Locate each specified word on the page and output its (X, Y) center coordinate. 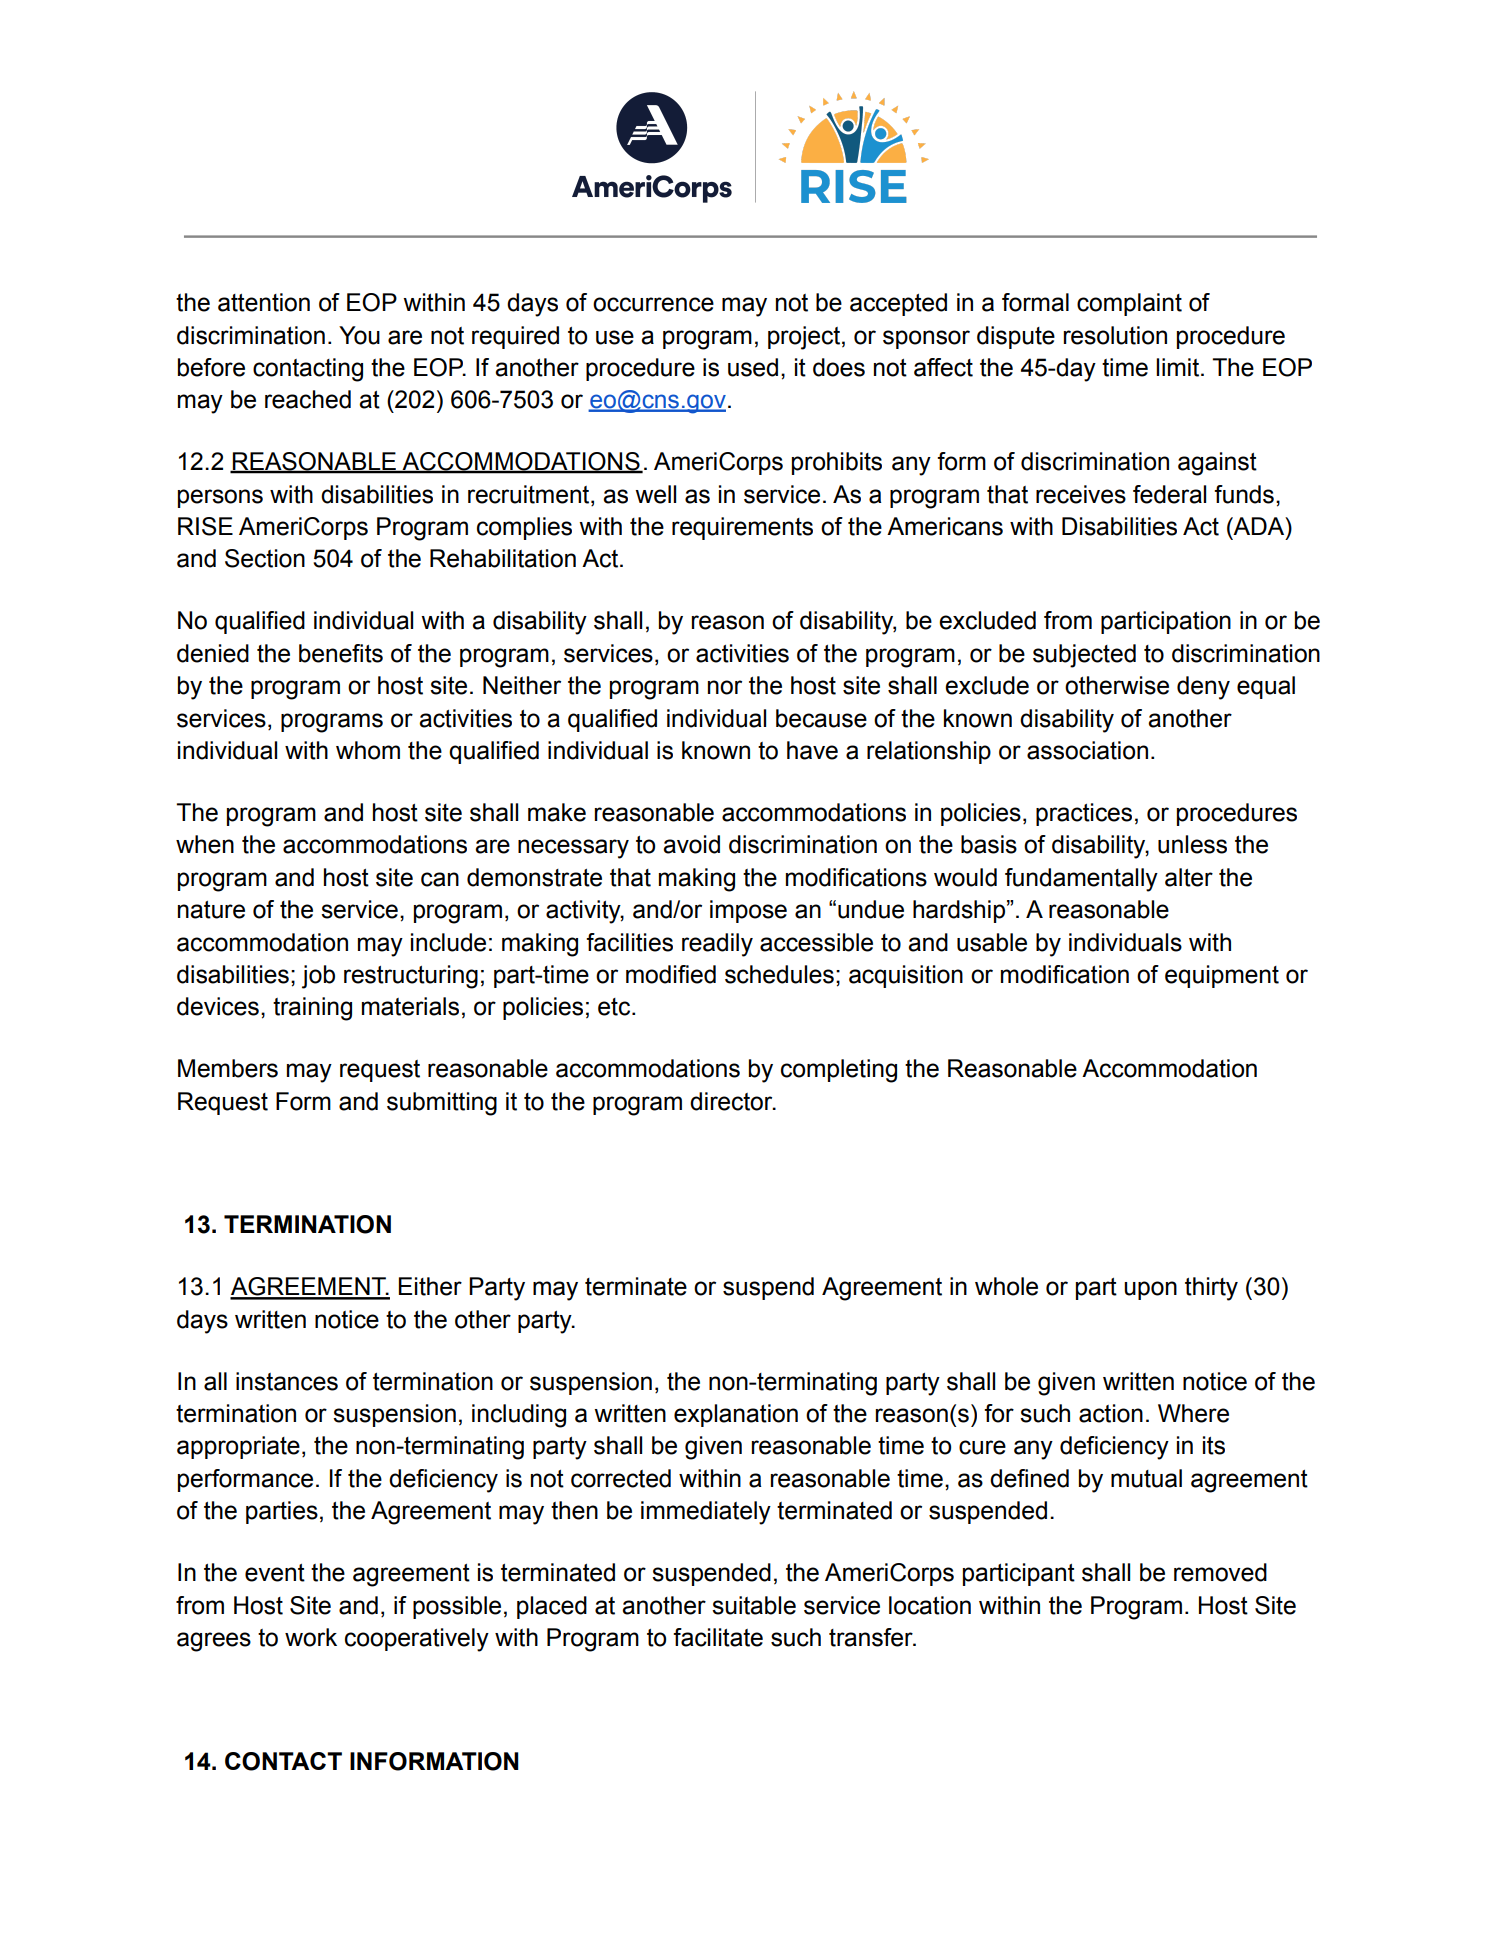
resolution (1115, 335)
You (359, 335)
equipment (1222, 976)
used (753, 367)
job (318, 977)
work (311, 1637)
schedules (779, 974)
